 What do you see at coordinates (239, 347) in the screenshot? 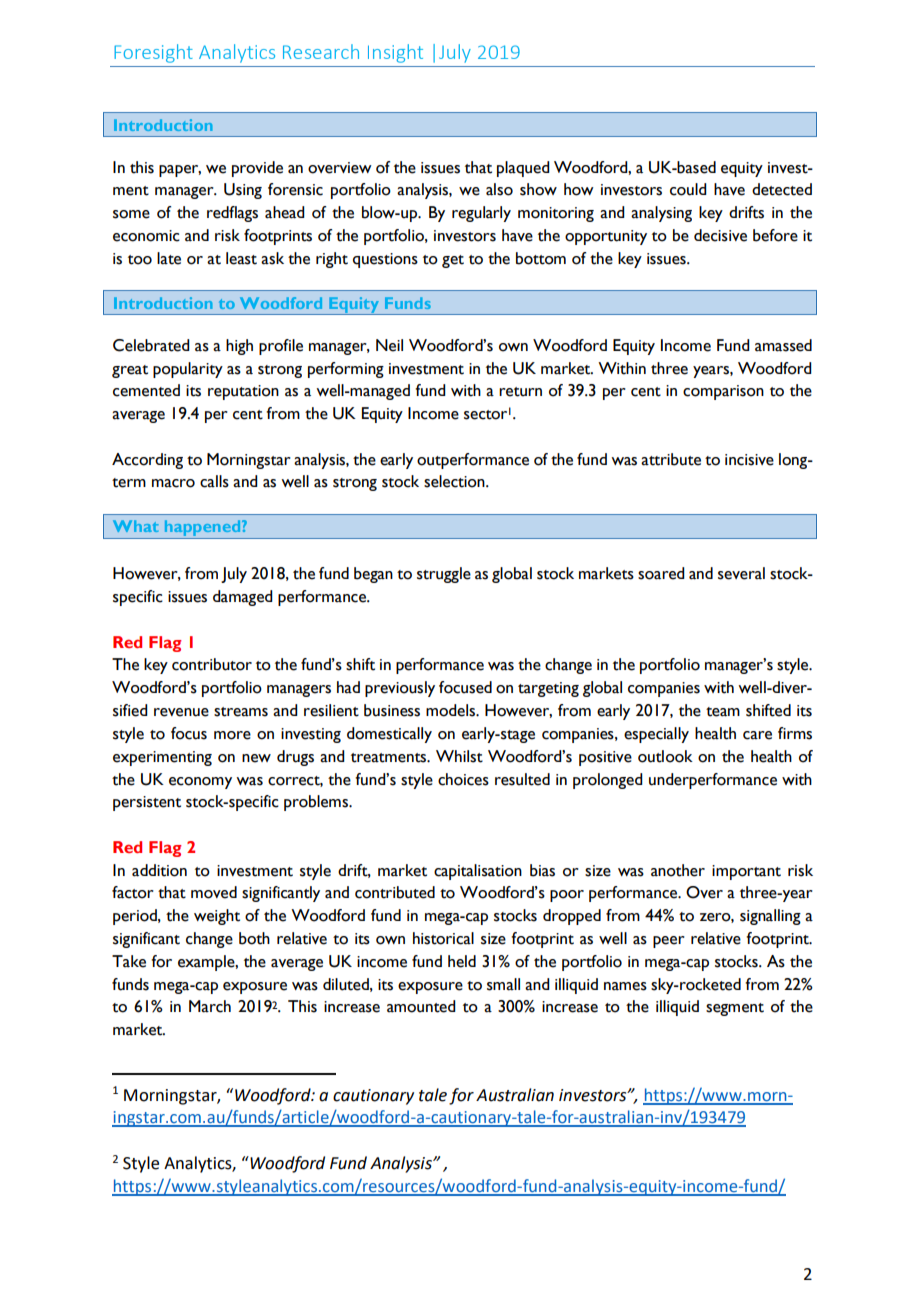
I see `high` at bounding box center [239, 347].
